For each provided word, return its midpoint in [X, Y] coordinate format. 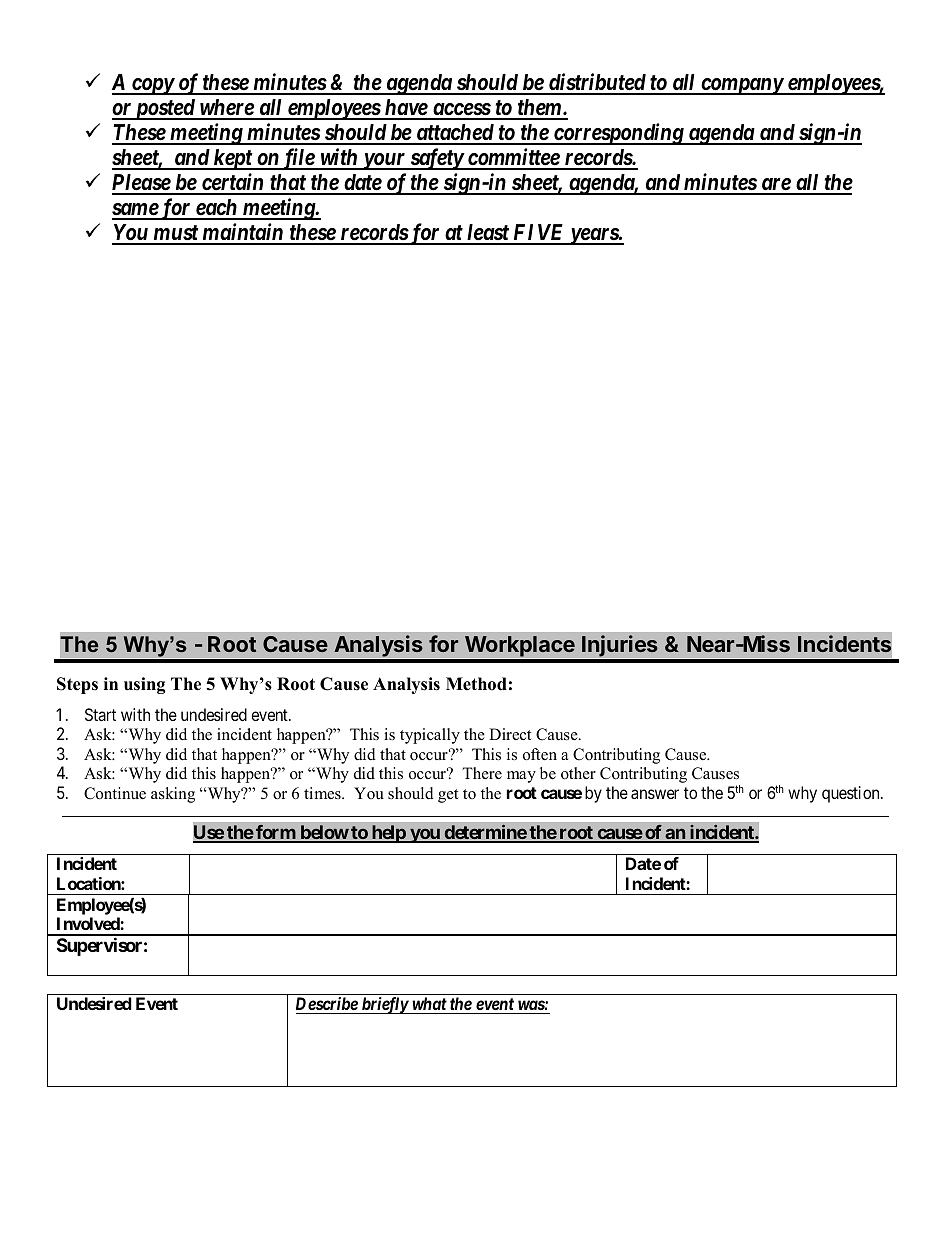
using [145, 685]
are [775, 186]
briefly [384, 1005]
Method [476, 684]
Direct [510, 734]
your [383, 161]
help [388, 834]
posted [164, 109]
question [852, 794]
